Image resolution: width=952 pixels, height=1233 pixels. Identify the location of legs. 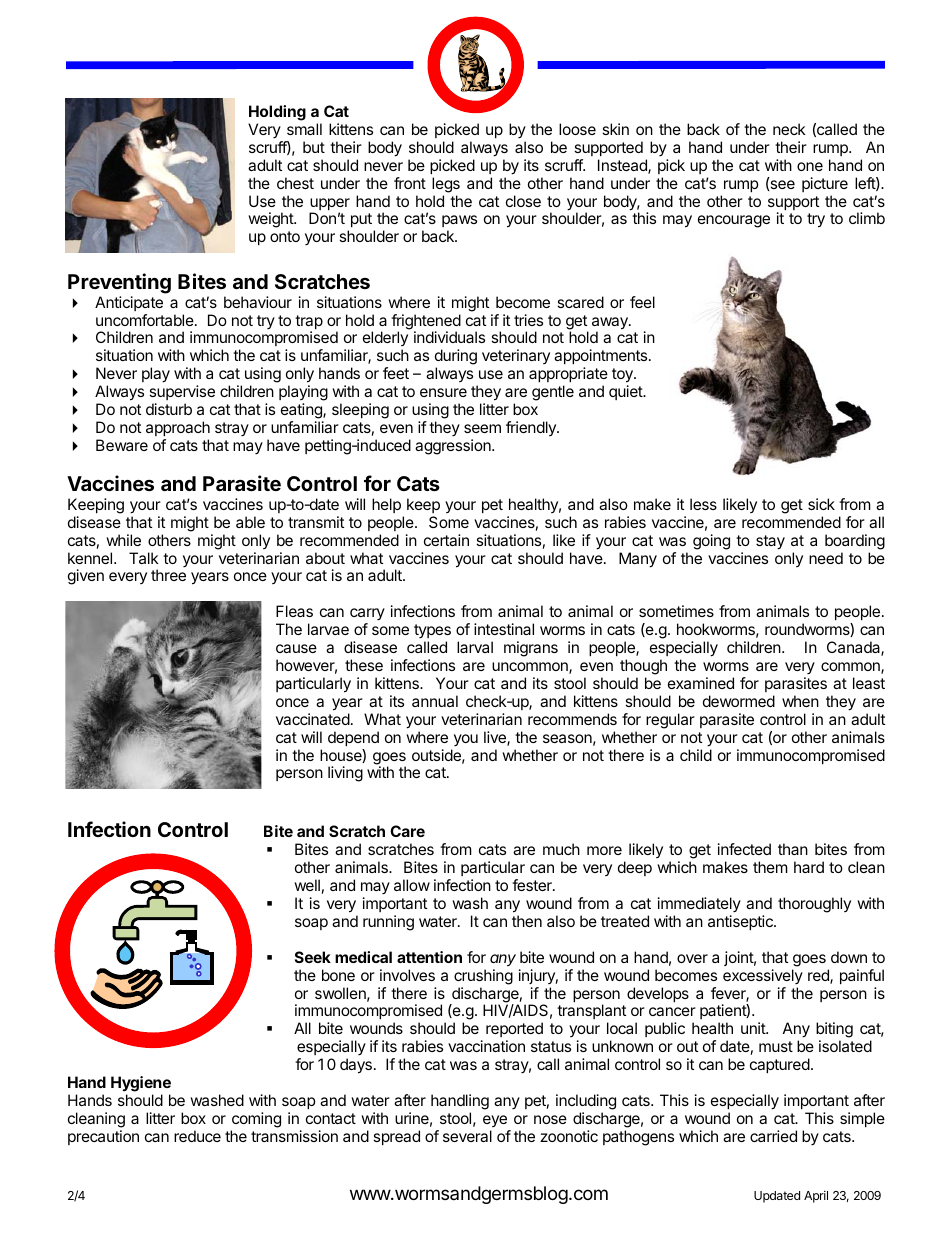
(446, 185).
